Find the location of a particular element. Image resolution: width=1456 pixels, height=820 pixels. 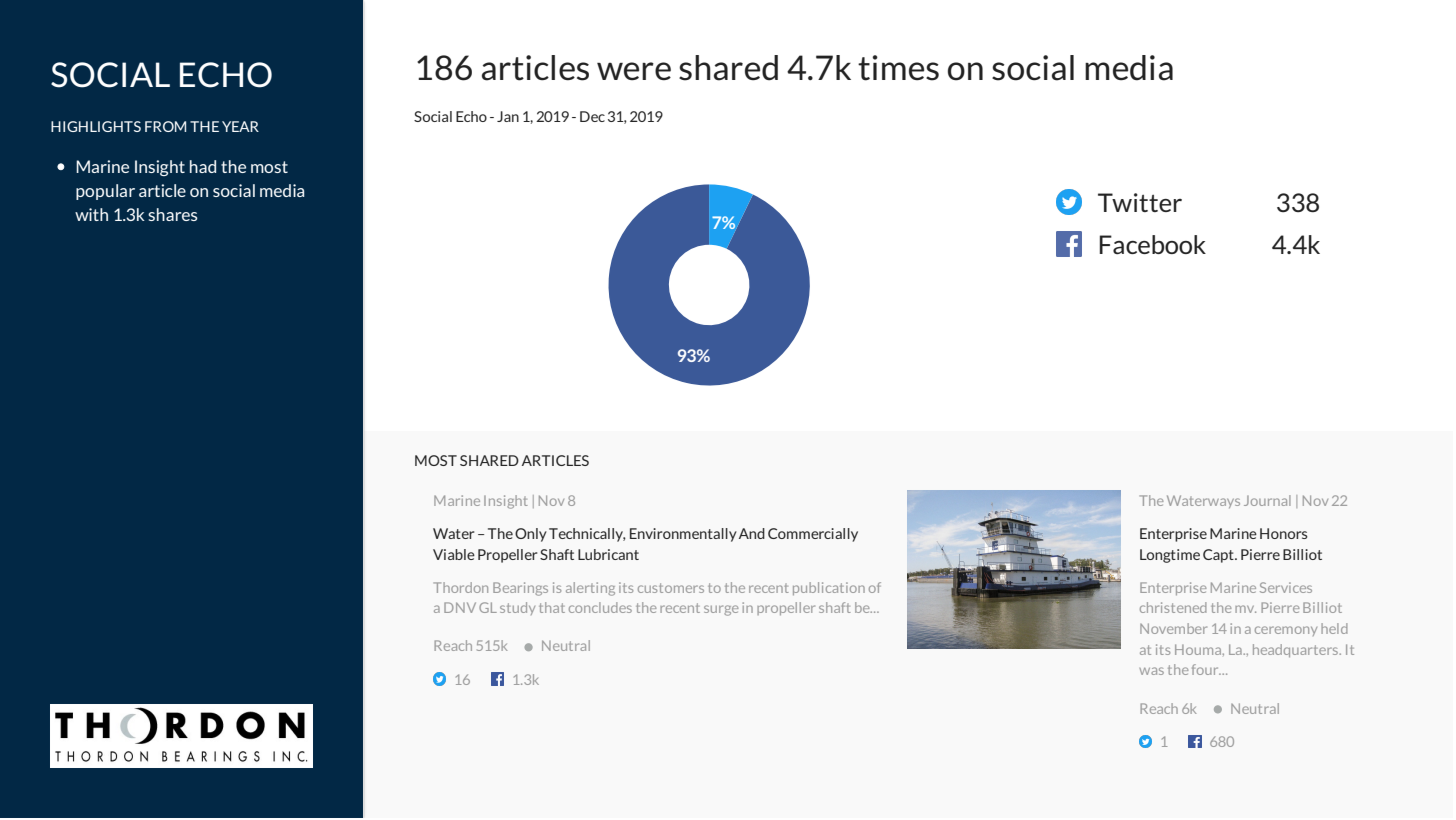

Twitter is located at coordinates (1140, 202).
